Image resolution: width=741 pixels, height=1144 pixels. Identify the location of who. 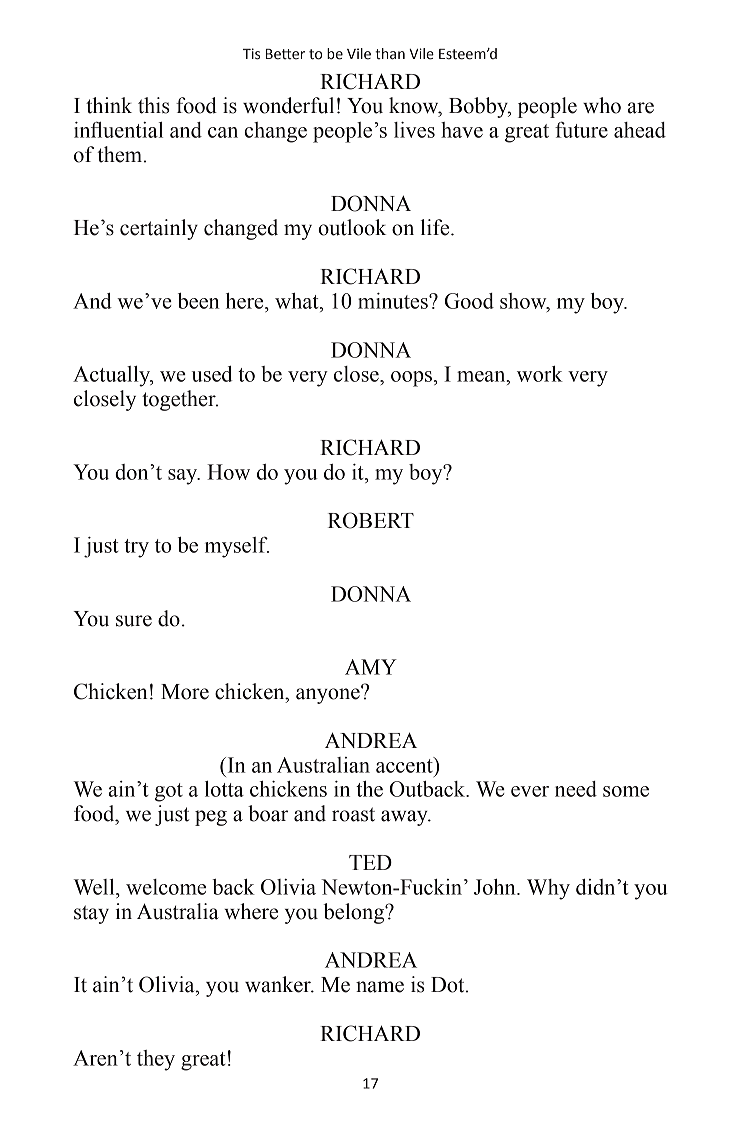
(602, 105).
